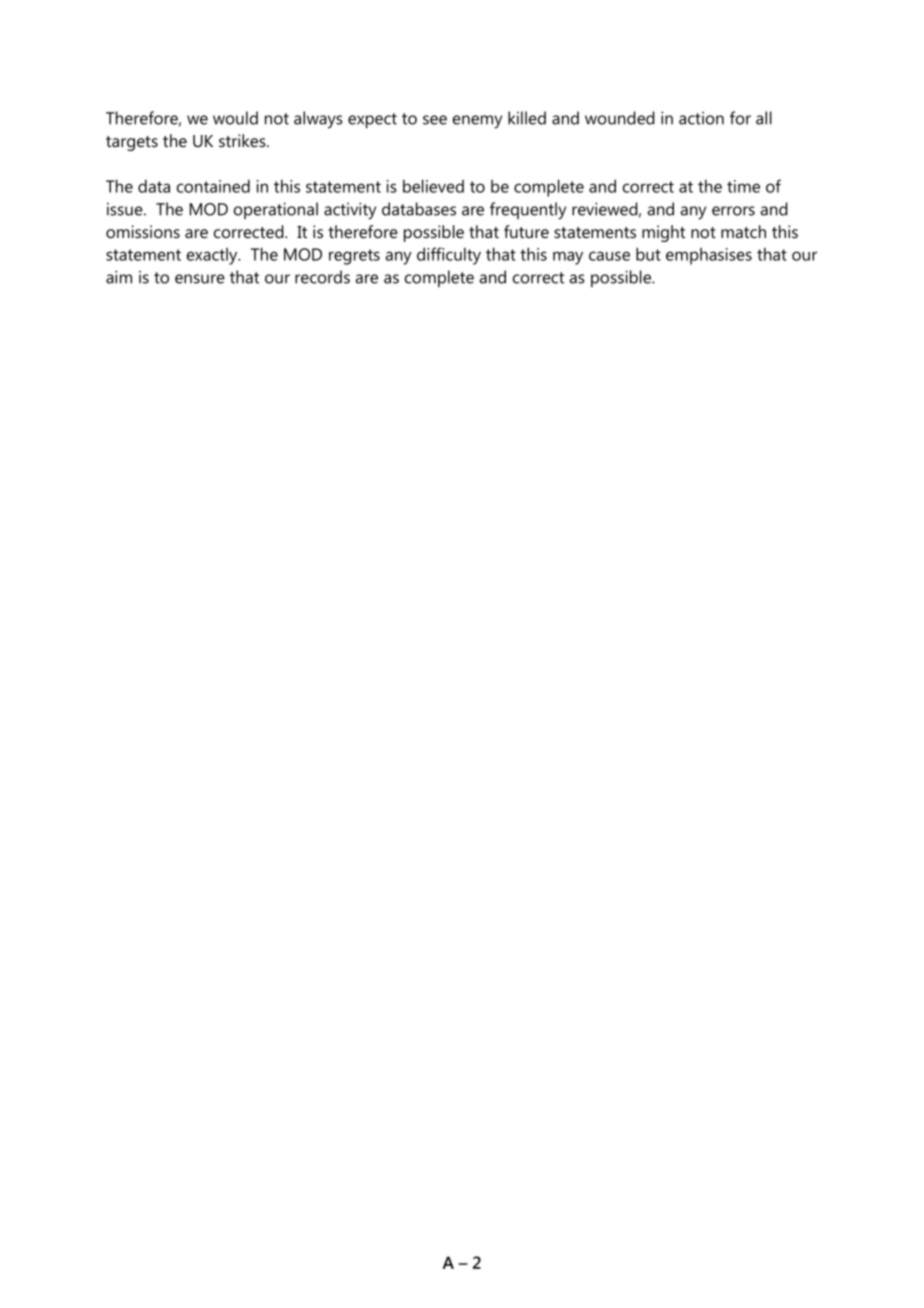 Image resolution: width=924 pixels, height=1308 pixels. What do you see at coordinates (433, 186) in the image?
I see `believed` at bounding box center [433, 186].
